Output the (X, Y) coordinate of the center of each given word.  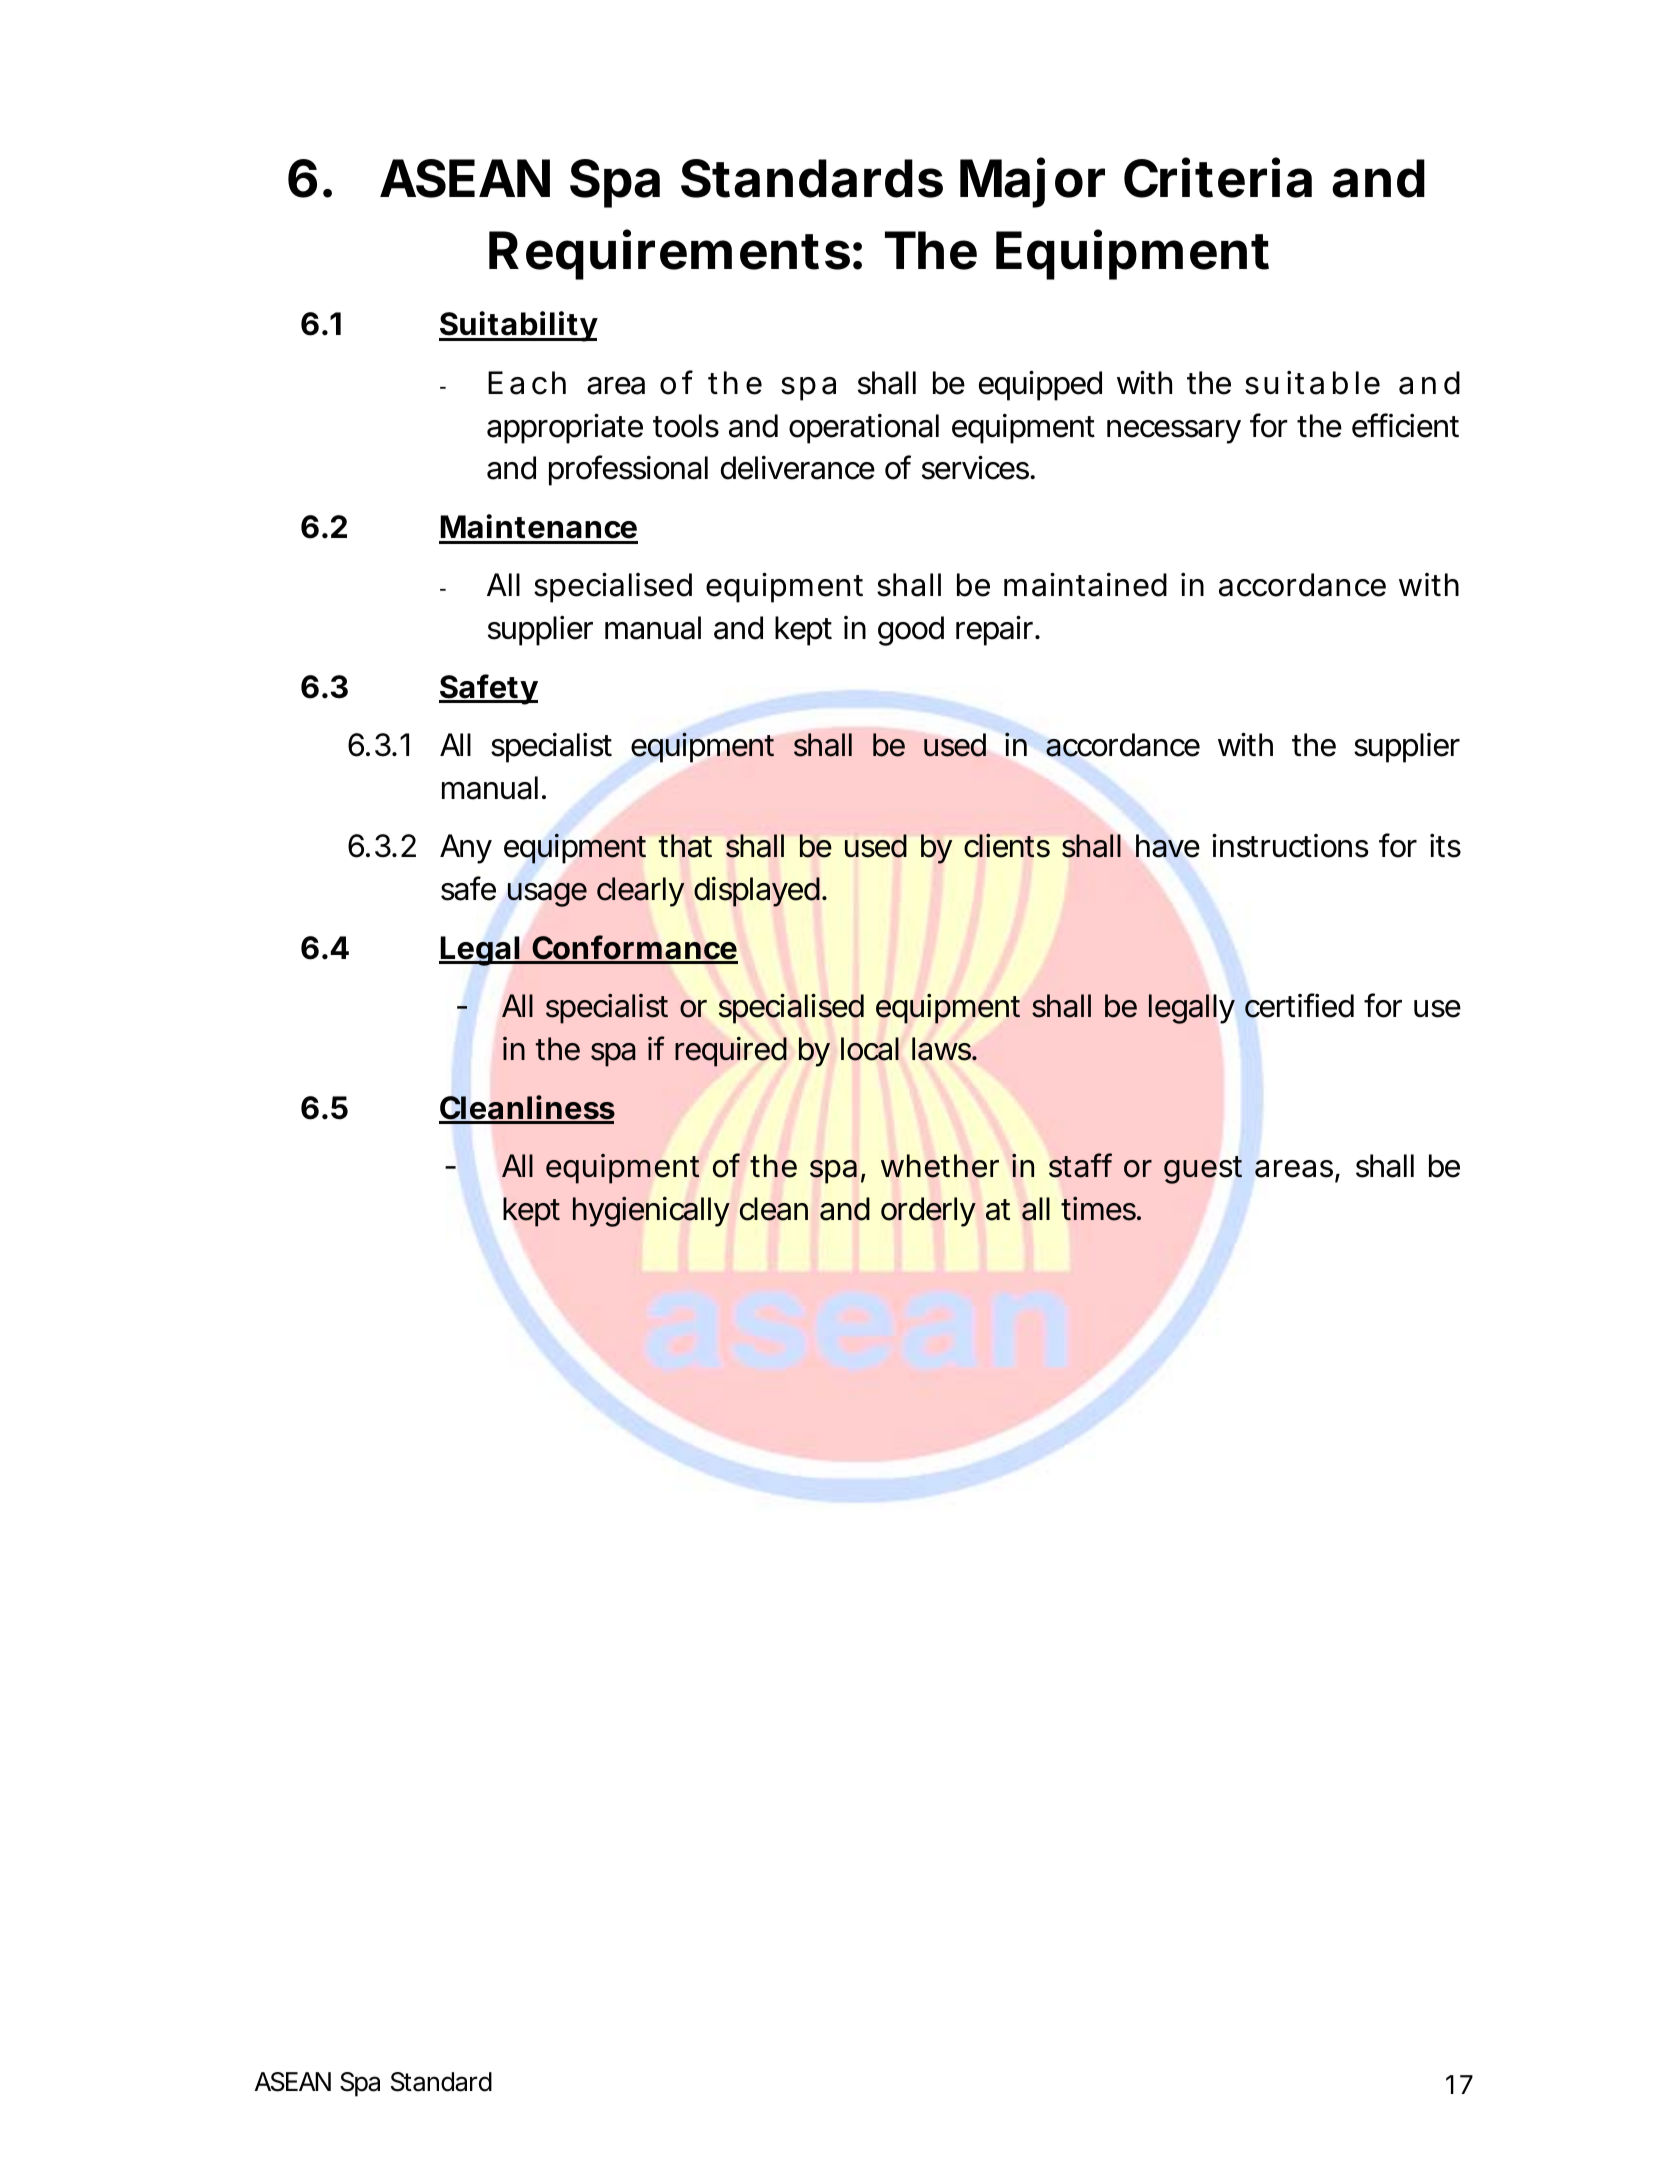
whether (940, 1166)
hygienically (651, 1212)
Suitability (518, 326)
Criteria (1218, 178)
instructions (1290, 845)
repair (996, 630)
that (685, 846)
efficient (1405, 425)
